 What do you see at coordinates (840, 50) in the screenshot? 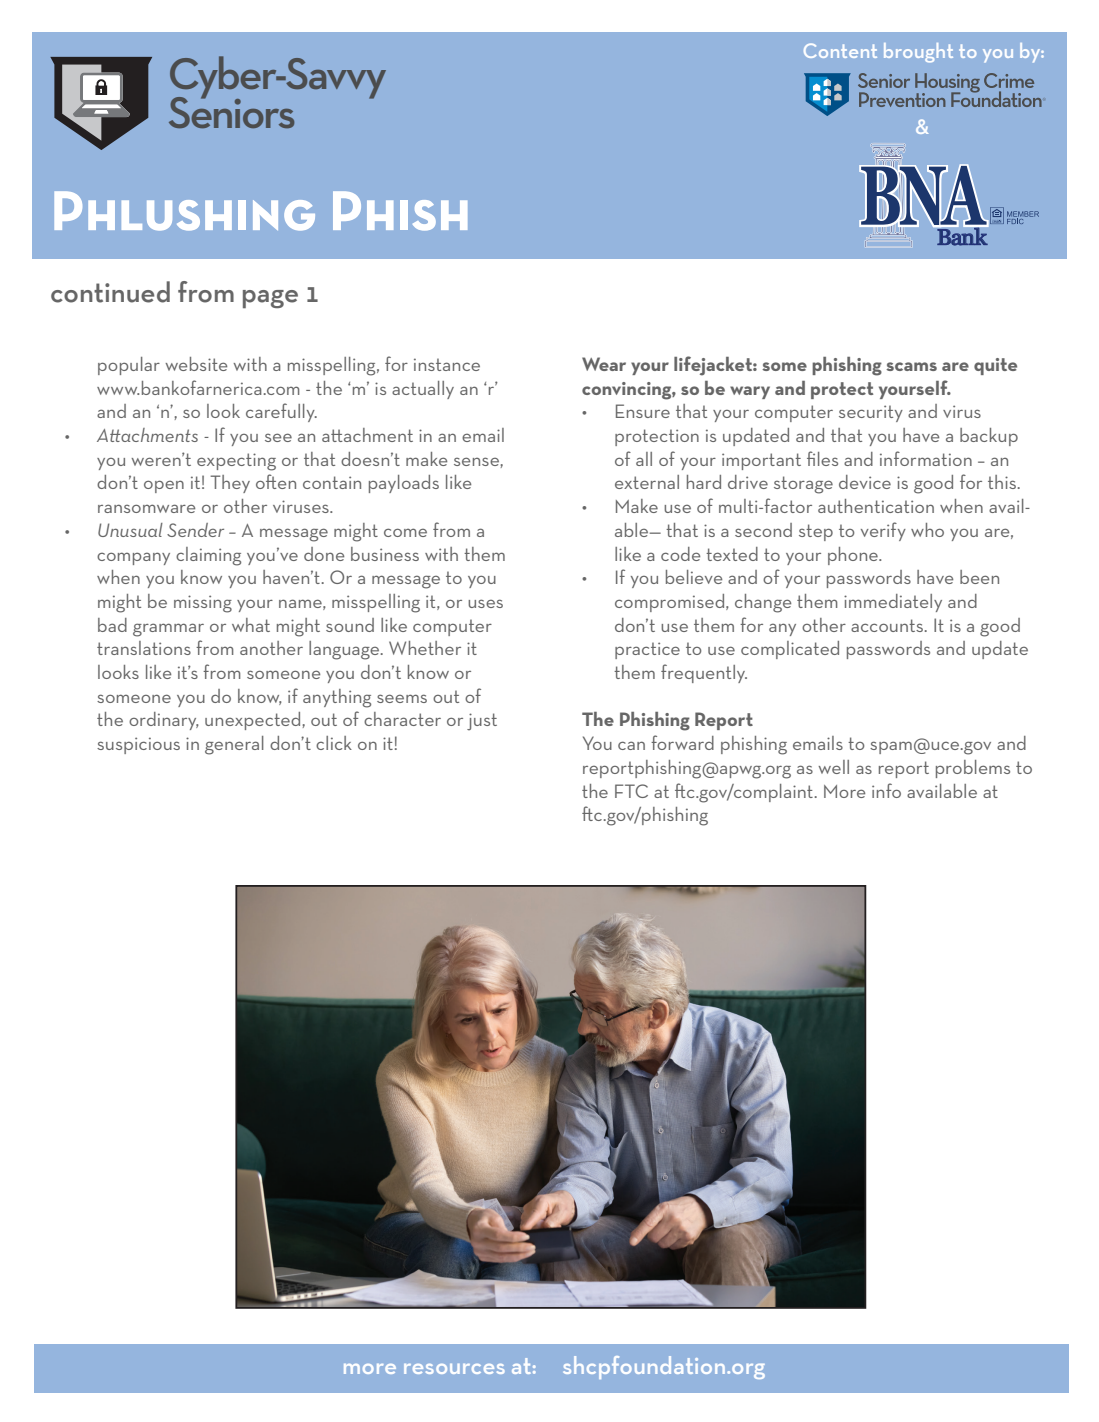
I see `Content` at bounding box center [840, 50].
